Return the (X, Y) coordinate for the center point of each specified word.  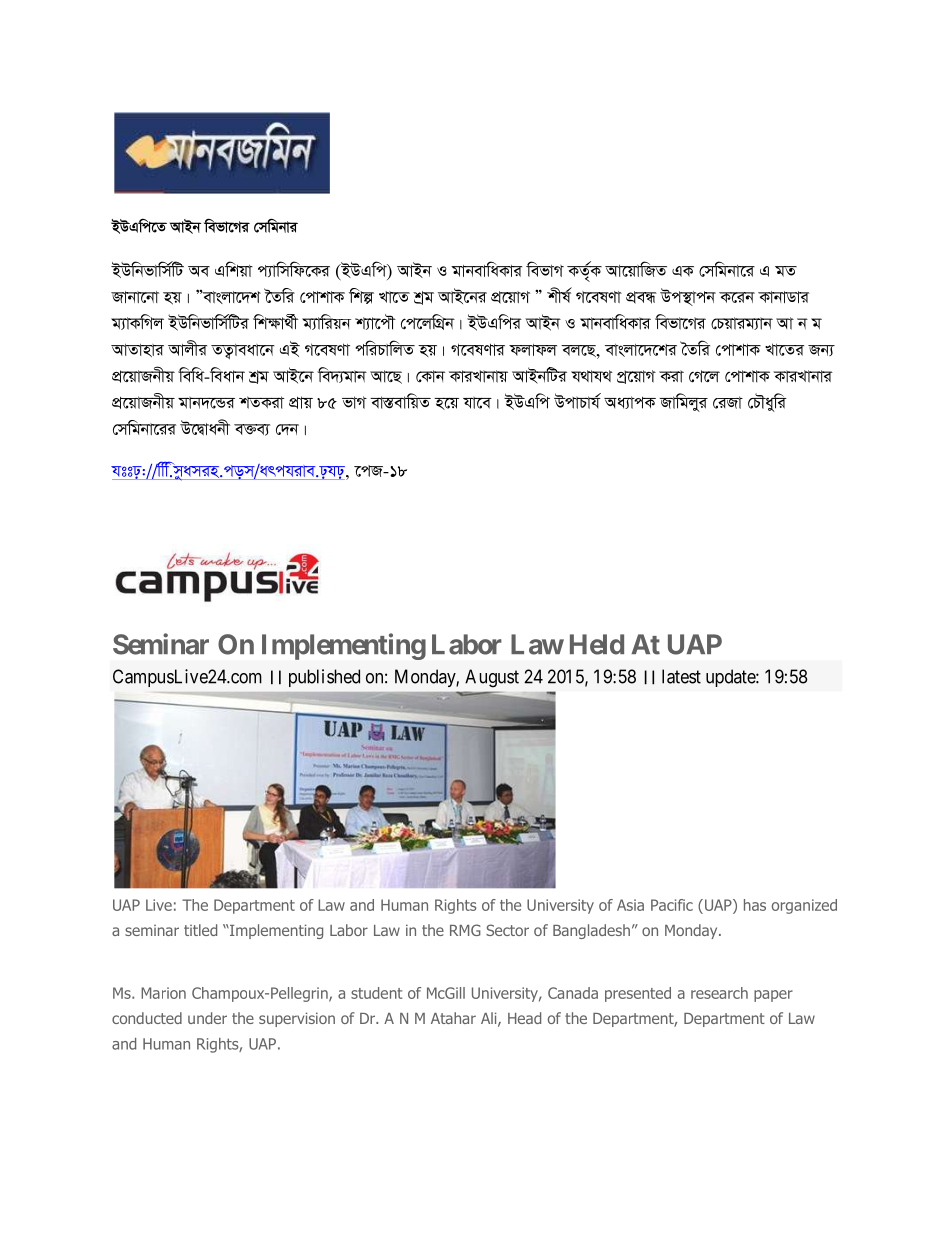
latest (681, 676)
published (324, 678)
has (755, 905)
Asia (630, 905)
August (492, 678)
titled (200, 930)
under (207, 1018)
